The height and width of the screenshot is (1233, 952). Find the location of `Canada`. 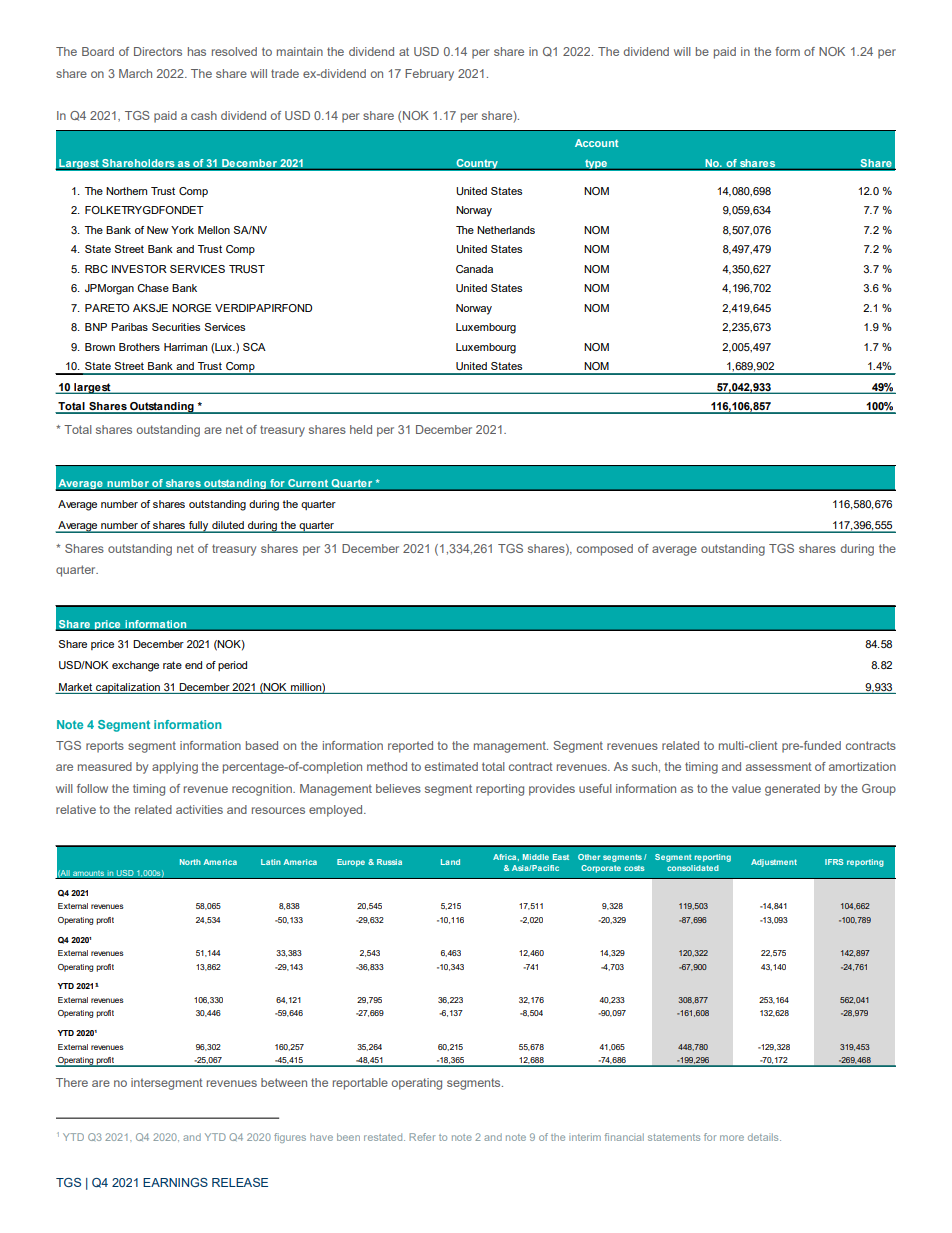

Canada is located at coordinates (474, 269).
